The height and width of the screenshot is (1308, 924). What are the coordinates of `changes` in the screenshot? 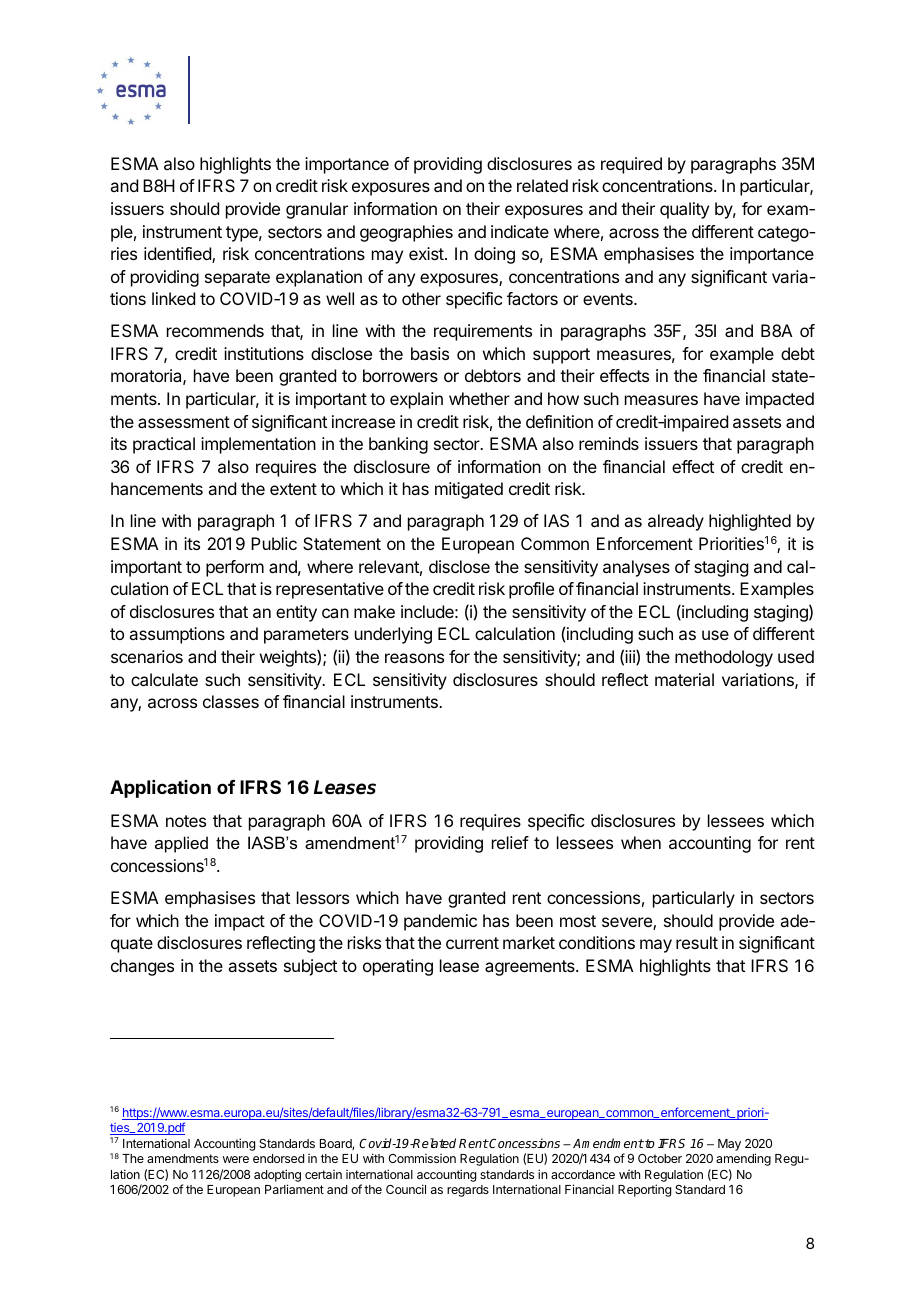 It's located at (142, 967).
